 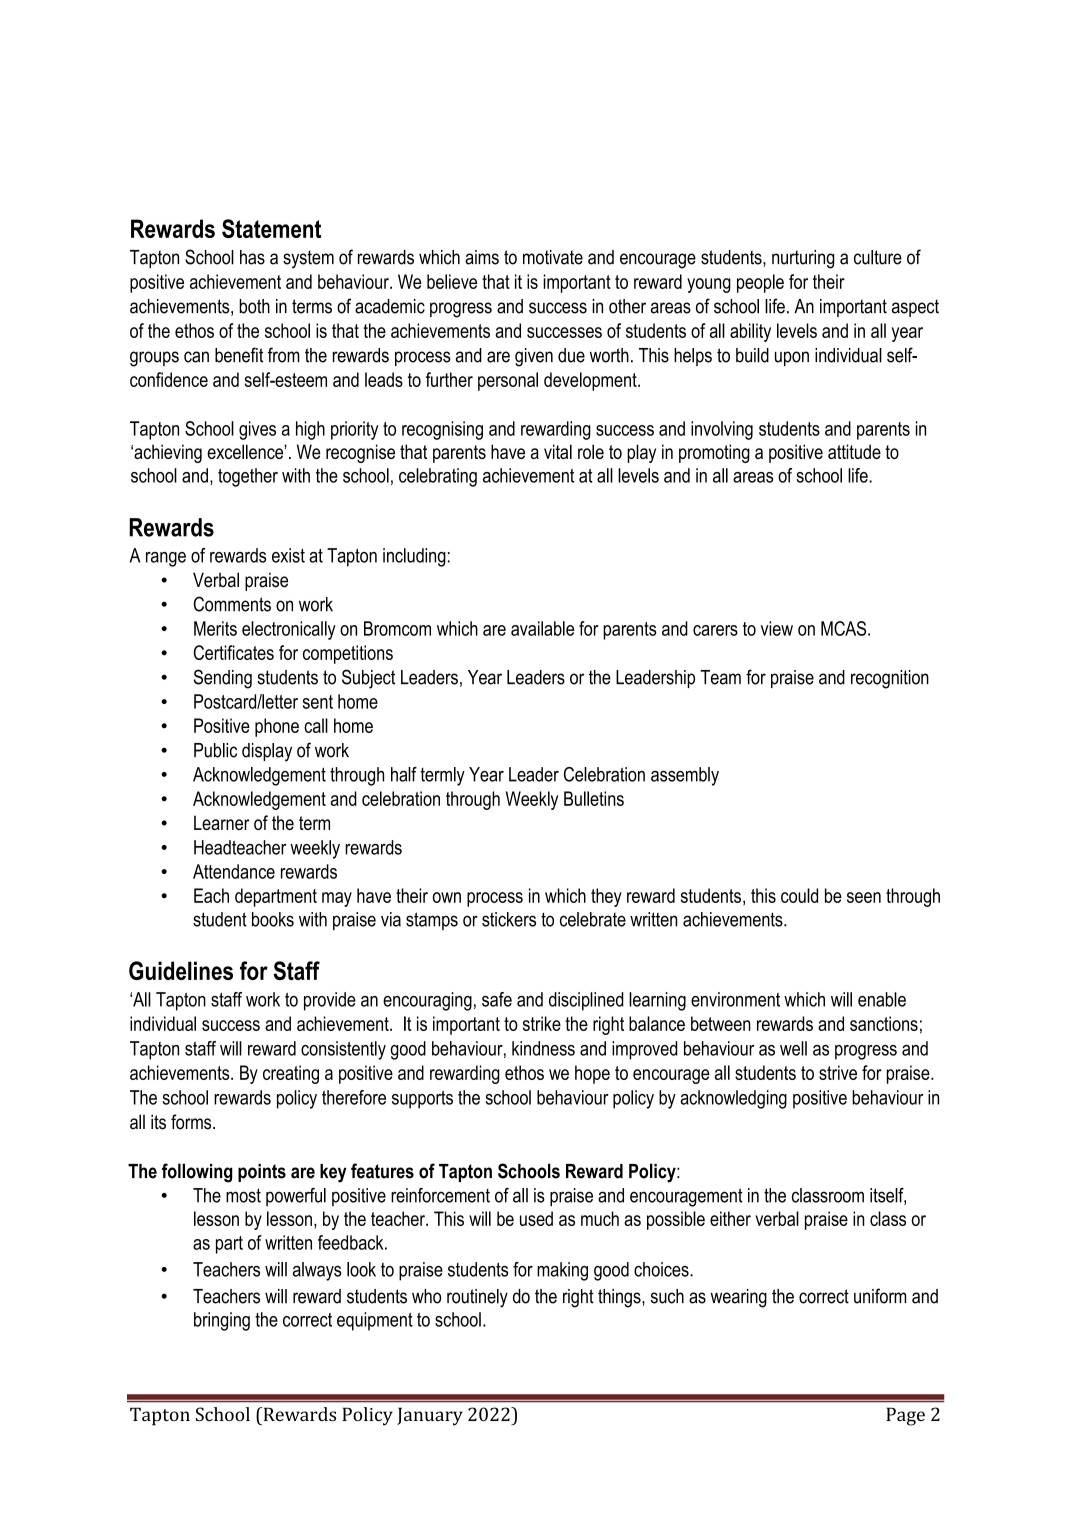 I want to click on has, so click(x=252, y=257).
